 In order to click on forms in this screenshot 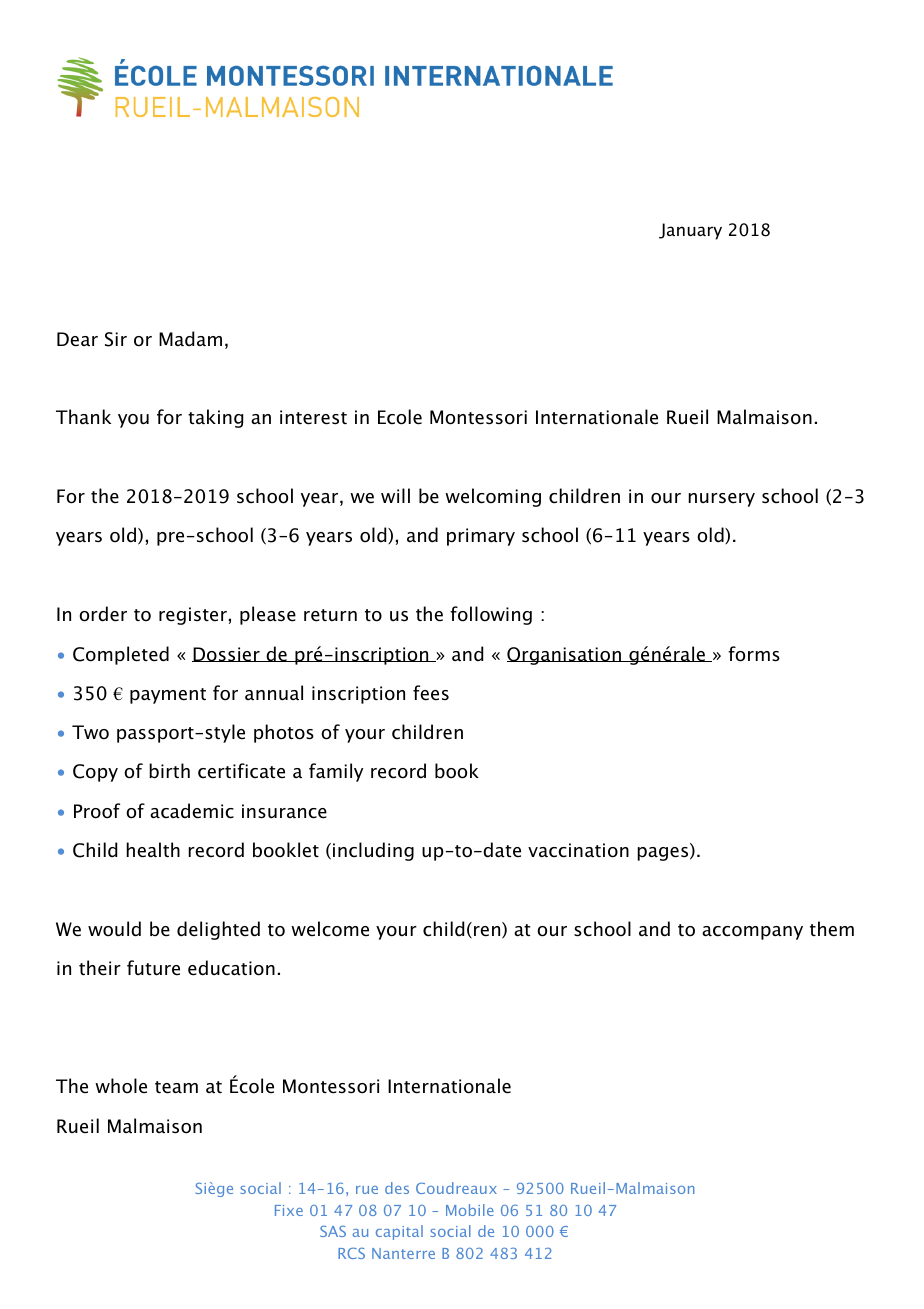, I will do `click(754, 654)`.
